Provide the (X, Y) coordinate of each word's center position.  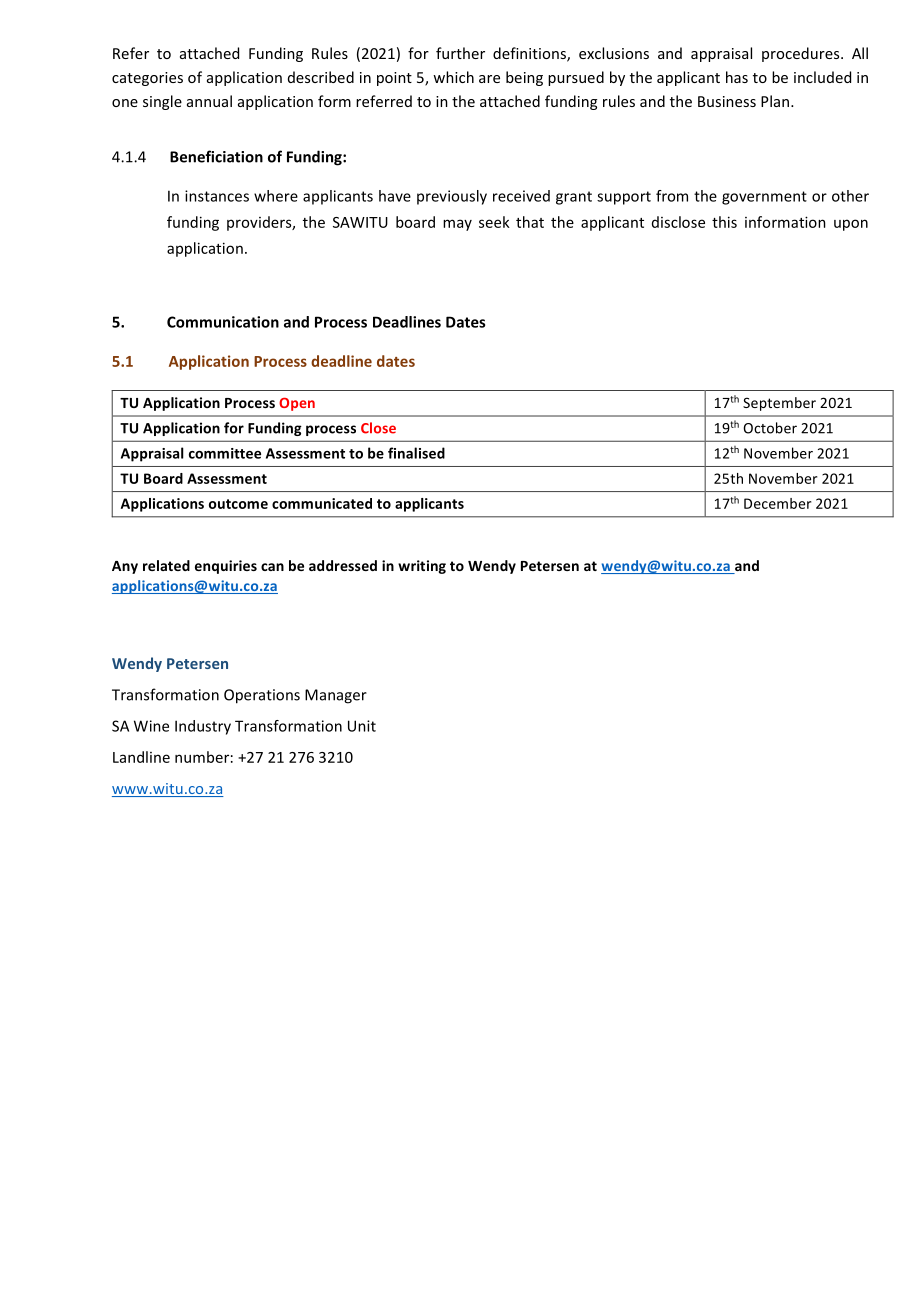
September (779, 404)
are (489, 79)
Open (297, 404)
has (737, 77)
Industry (203, 727)
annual (209, 101)
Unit (362, 726)
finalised (416, 453)
